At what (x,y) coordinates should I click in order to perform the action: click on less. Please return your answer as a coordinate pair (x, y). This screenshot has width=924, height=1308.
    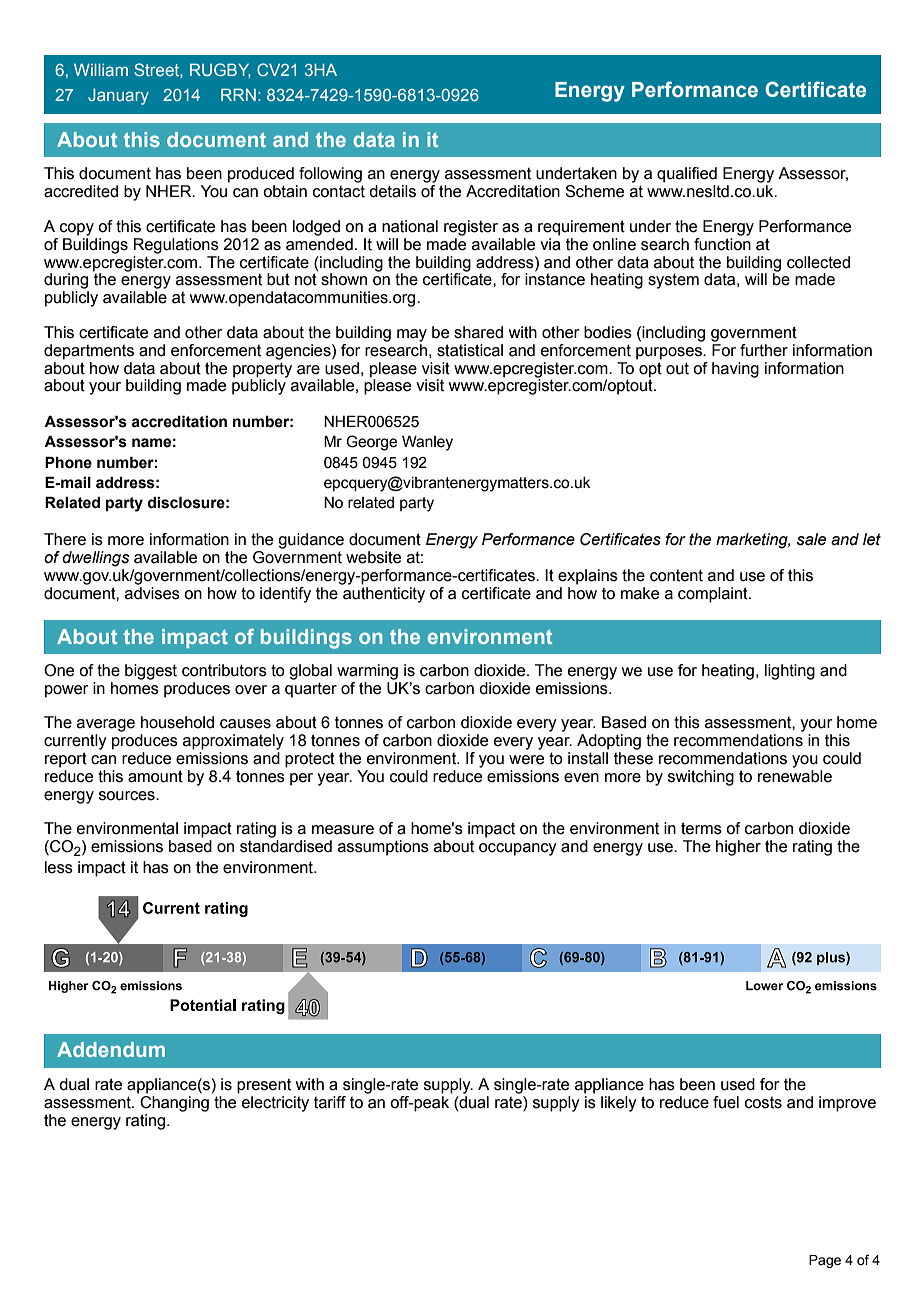
    Looking at the image, I should click on (59, 867).
